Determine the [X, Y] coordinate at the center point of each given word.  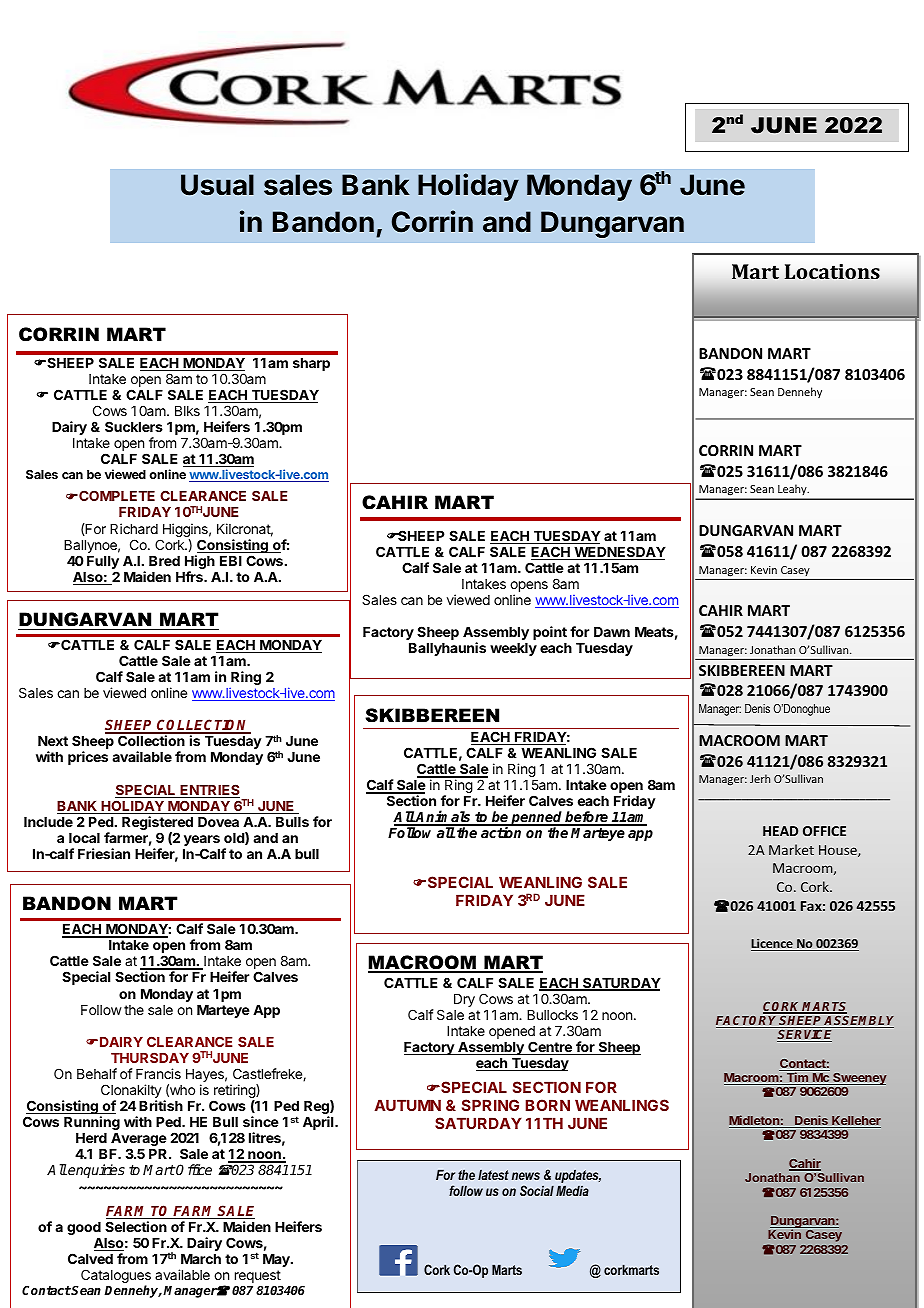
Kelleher [855, 1122]
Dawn [612, 632]
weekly [513, 649]
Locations [832, 271]
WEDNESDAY [619, 553]
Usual [217, 185]
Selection [136, 1226]
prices [88, 758]
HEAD [780, 831]
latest [493, 1175]
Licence [773, 945]
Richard [134, 528]
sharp [311, 364]
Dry [464, 1000]
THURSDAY [150, 1057]
